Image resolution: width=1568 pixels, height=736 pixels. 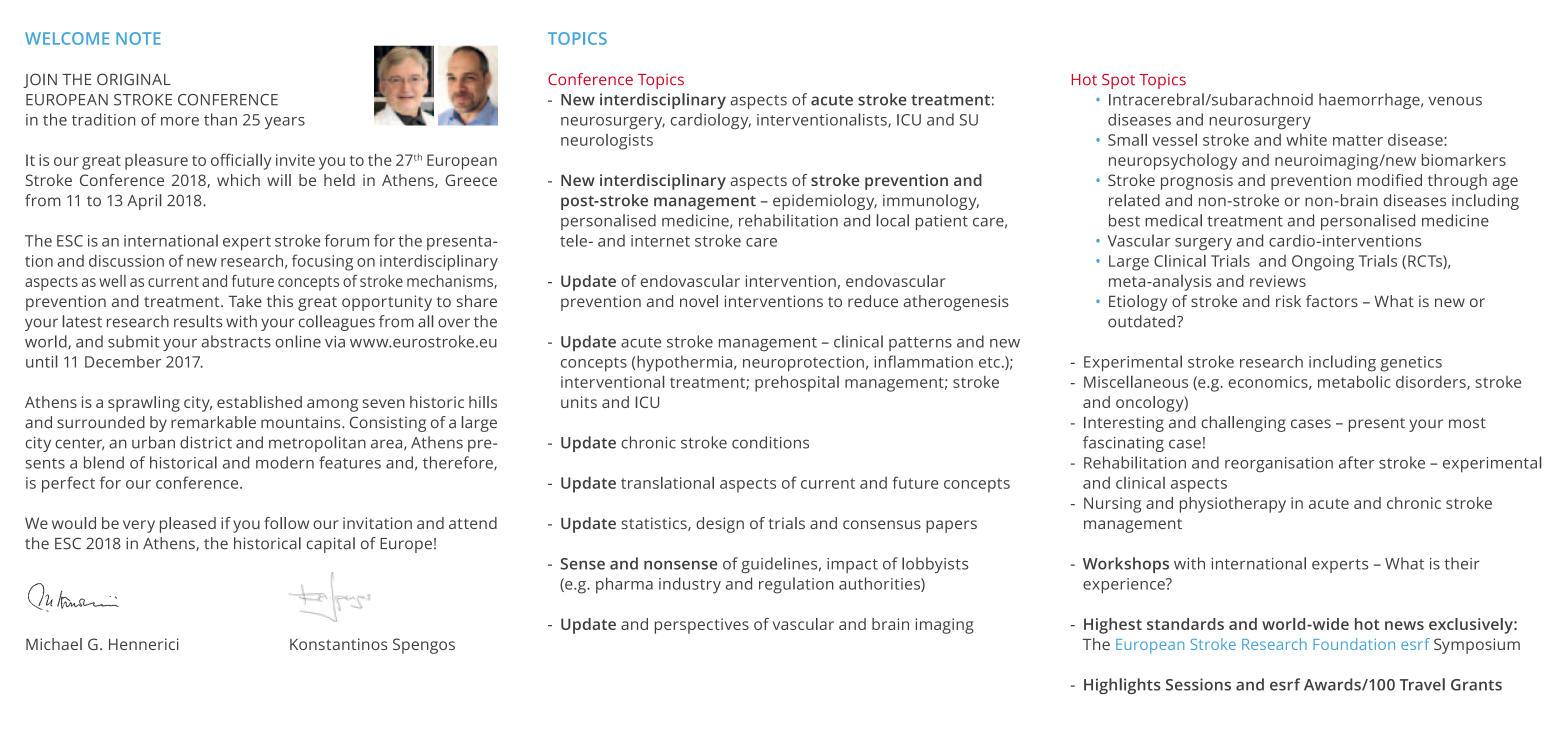 What do you see at coordinates (1323, 263) in the screenshot?
I see `Ongoing` at bounding box center [1323, 263].
